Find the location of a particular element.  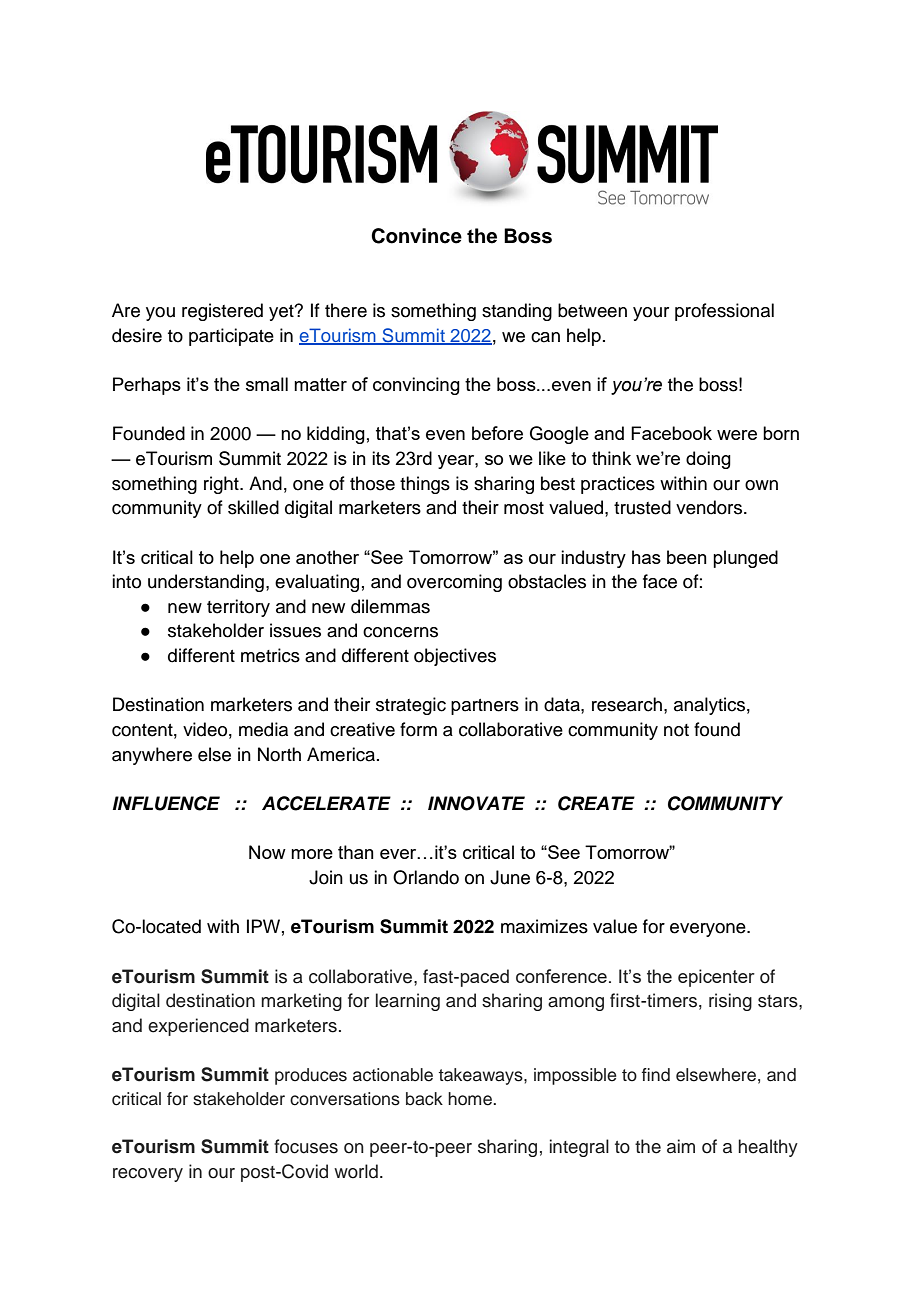

research is located at coordinates (627, 704).
